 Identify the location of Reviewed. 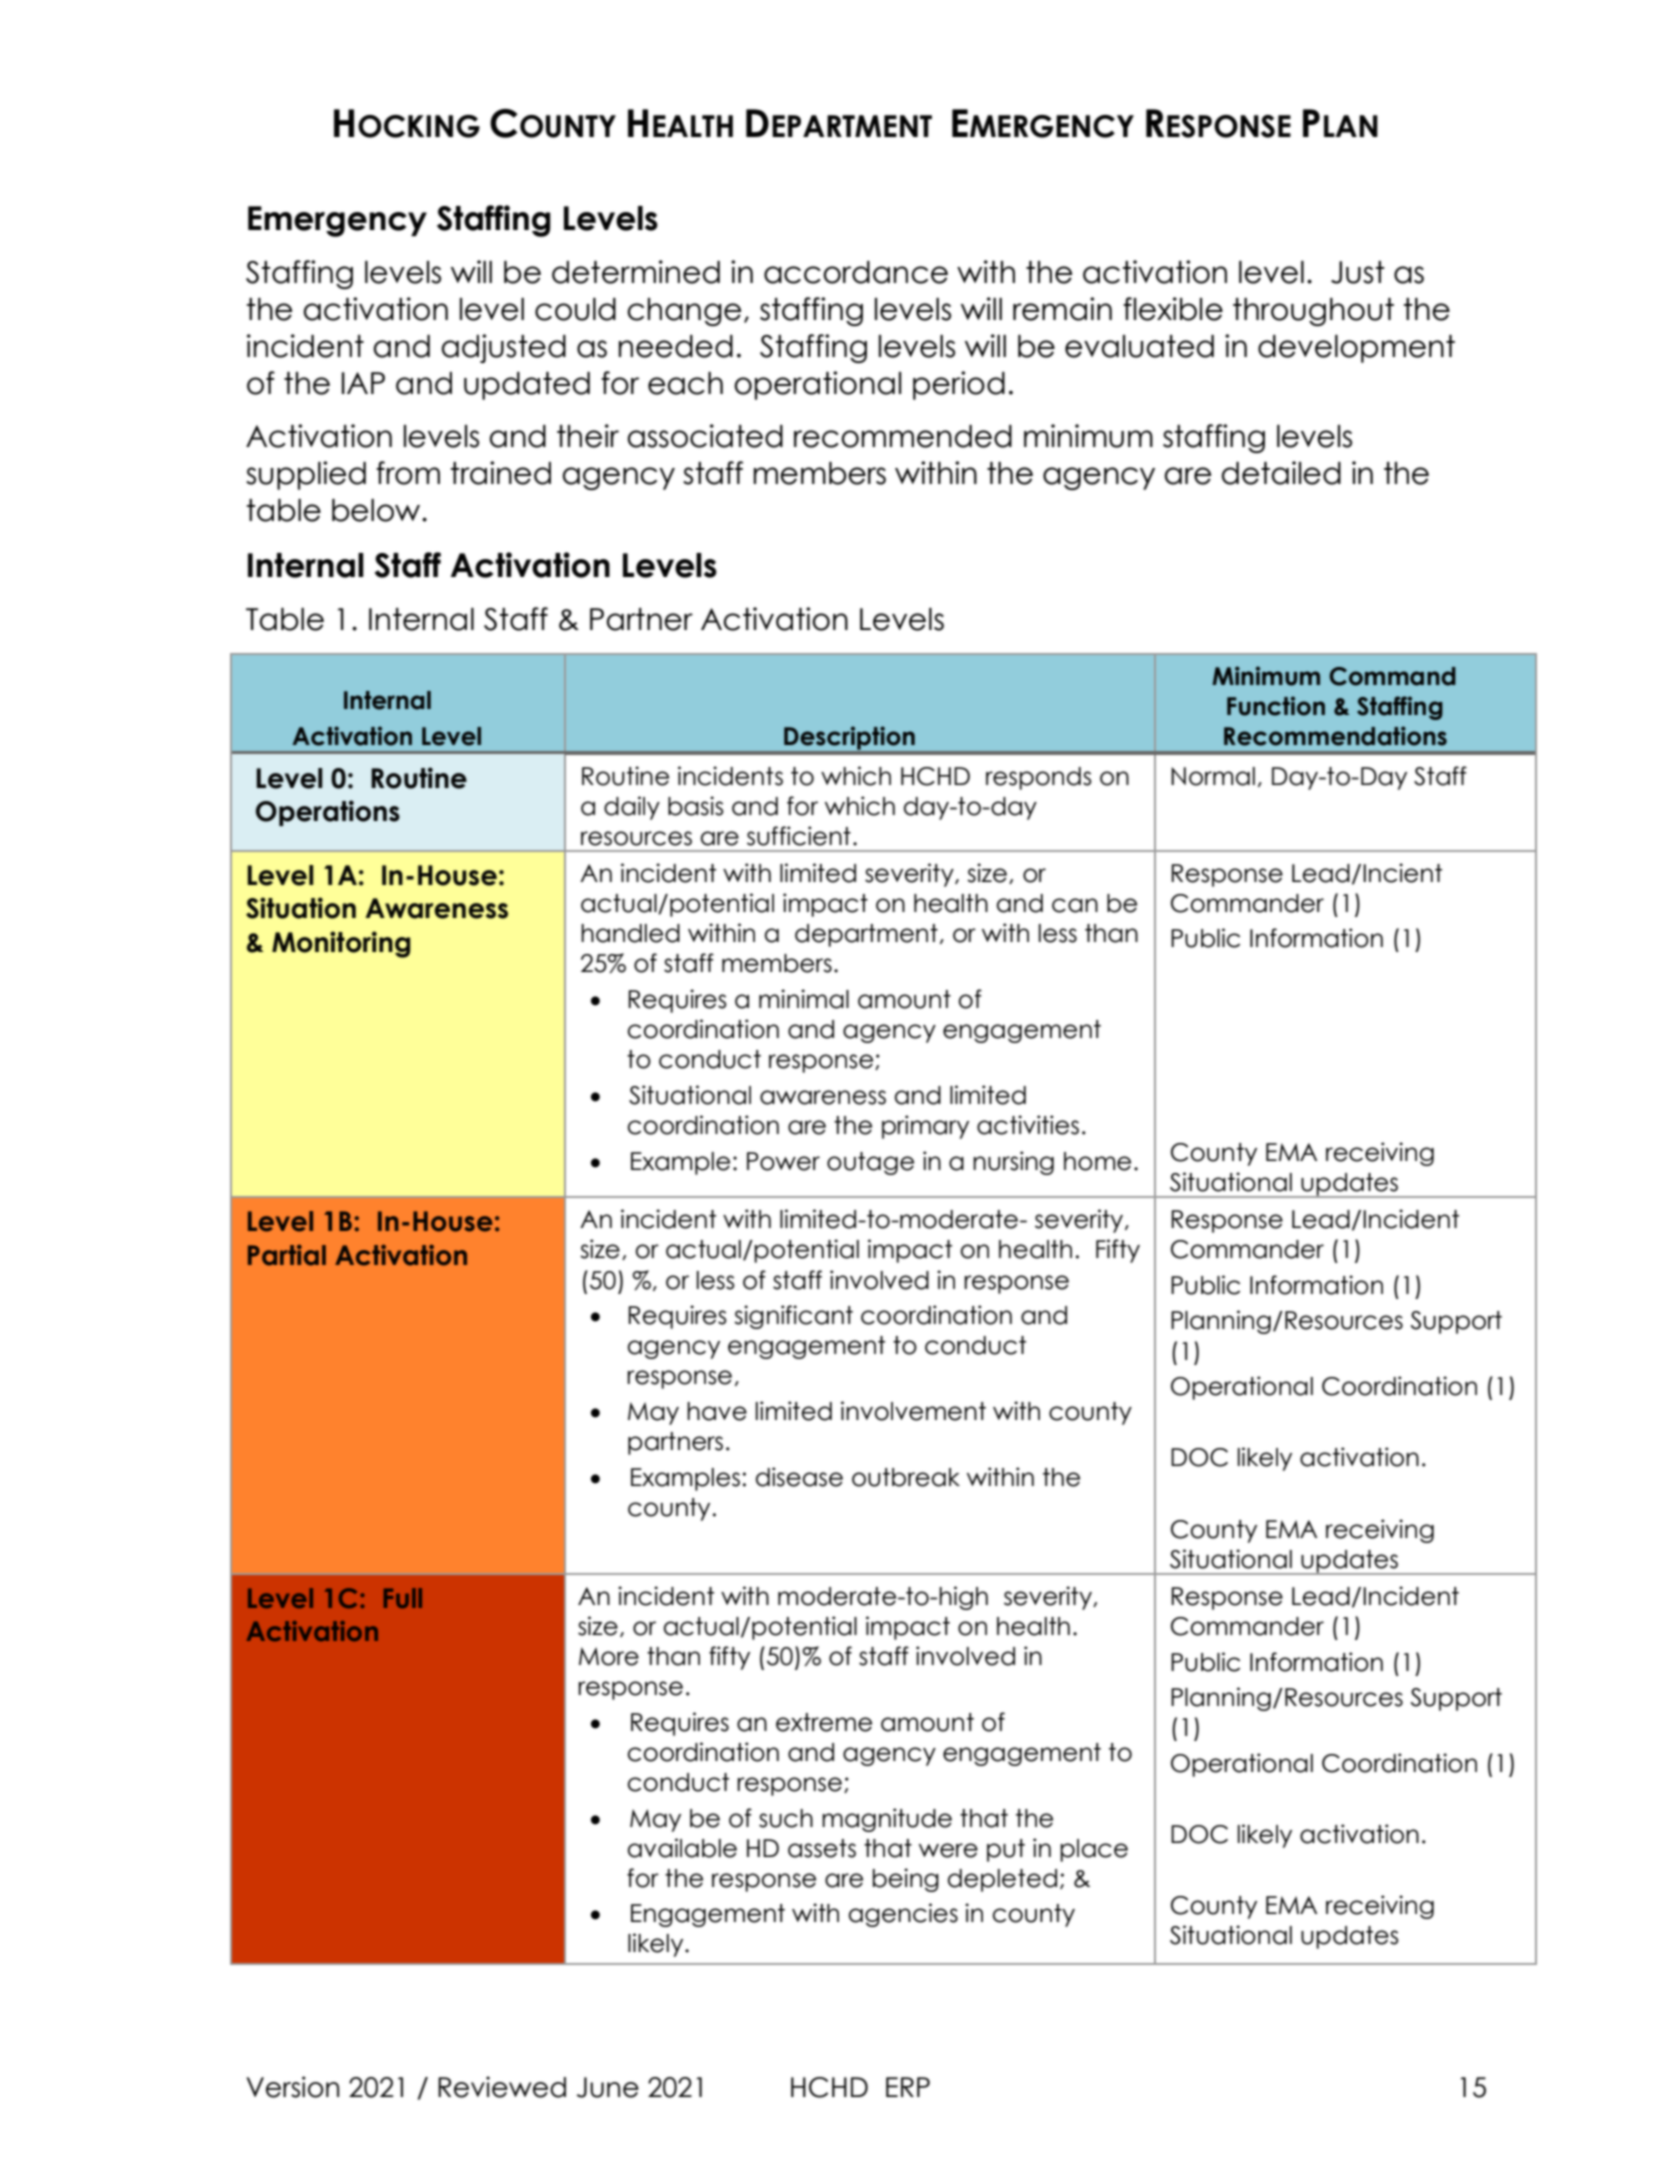
(502, 2087).
